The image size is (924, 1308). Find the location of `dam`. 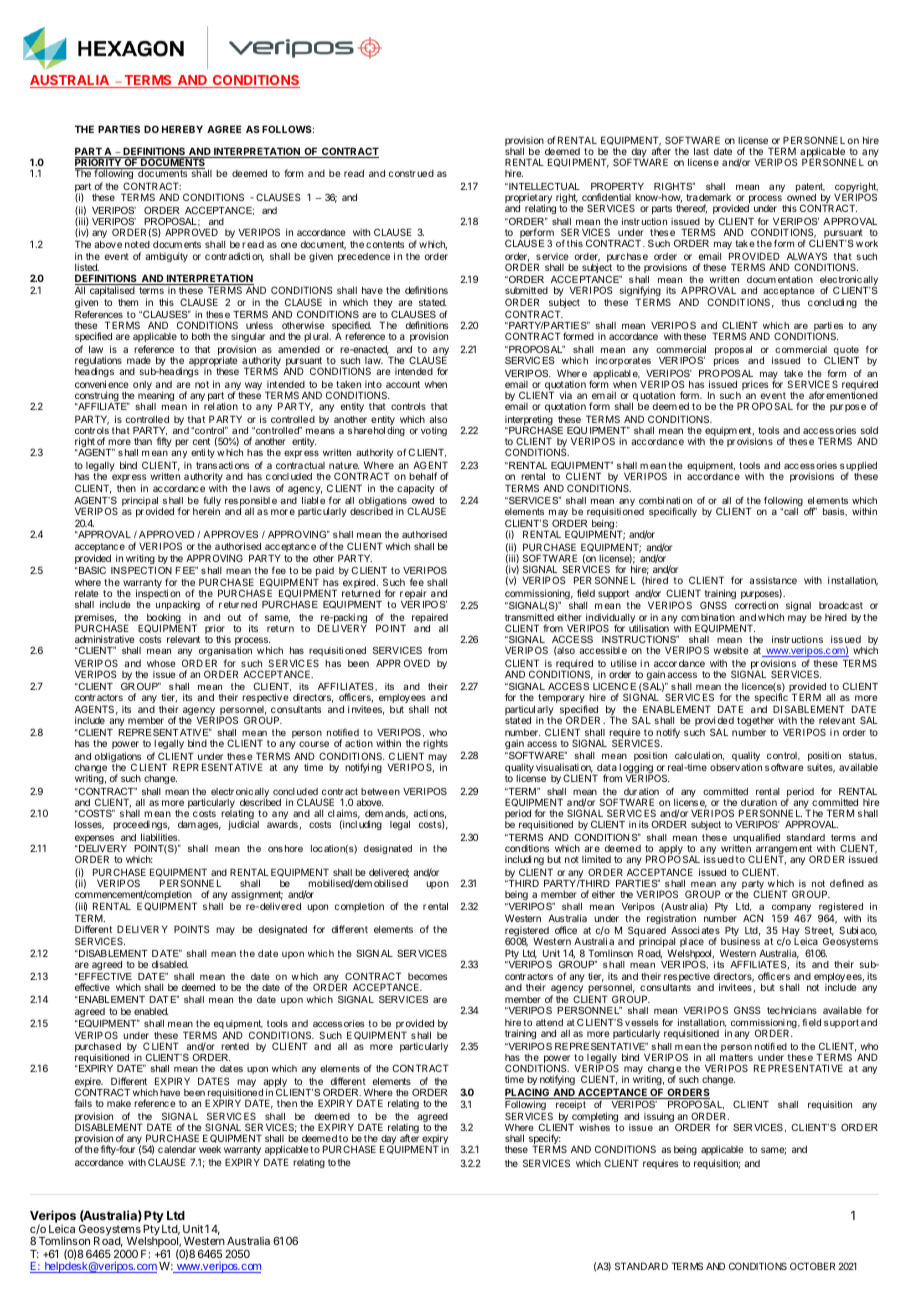

dam is located at coordinates (187, 824).
